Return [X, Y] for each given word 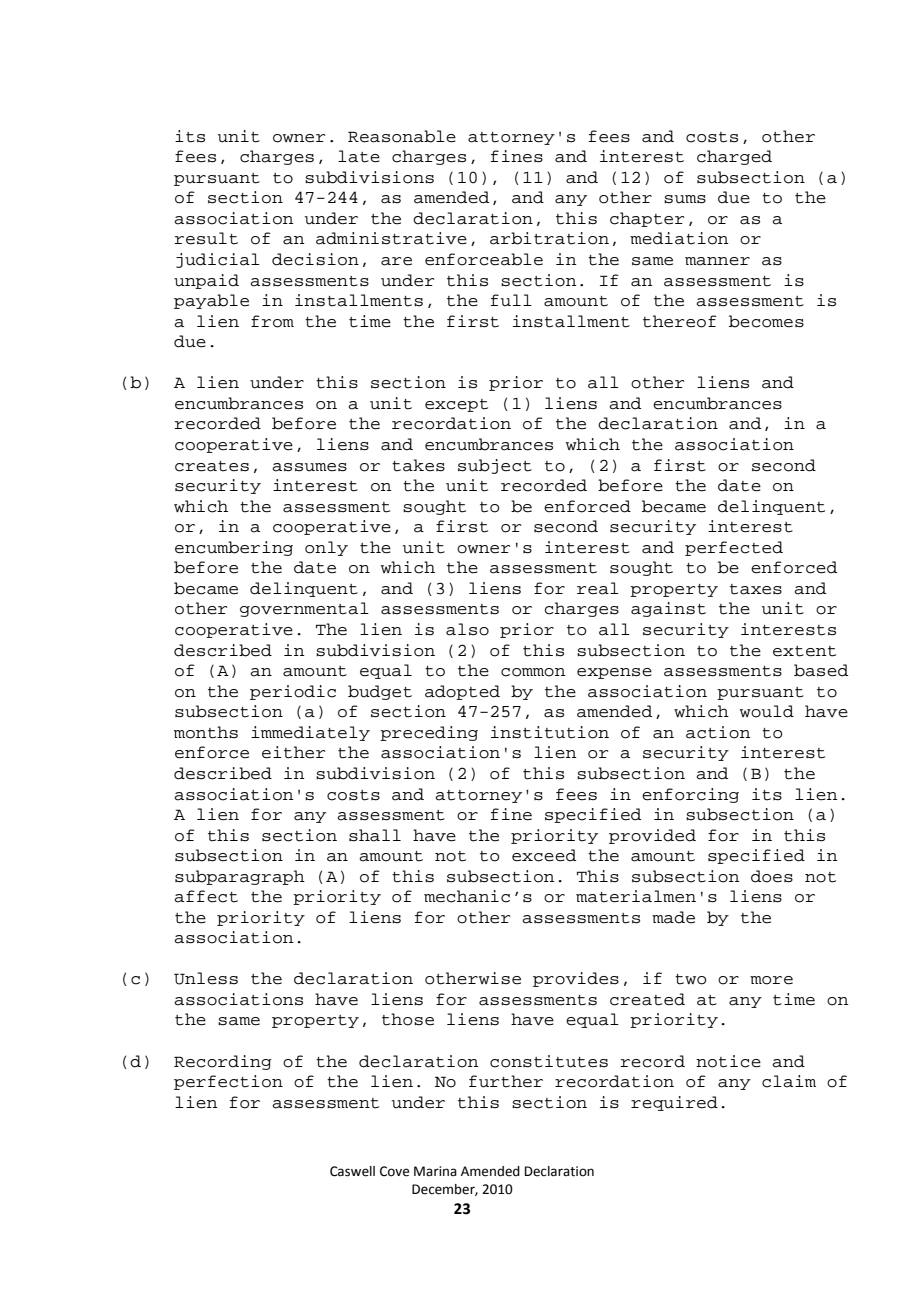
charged [734, 157]
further [506, 1081]
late [359, 156]
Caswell [352, 1171]
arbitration [549, 238]
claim [789, 1081]
